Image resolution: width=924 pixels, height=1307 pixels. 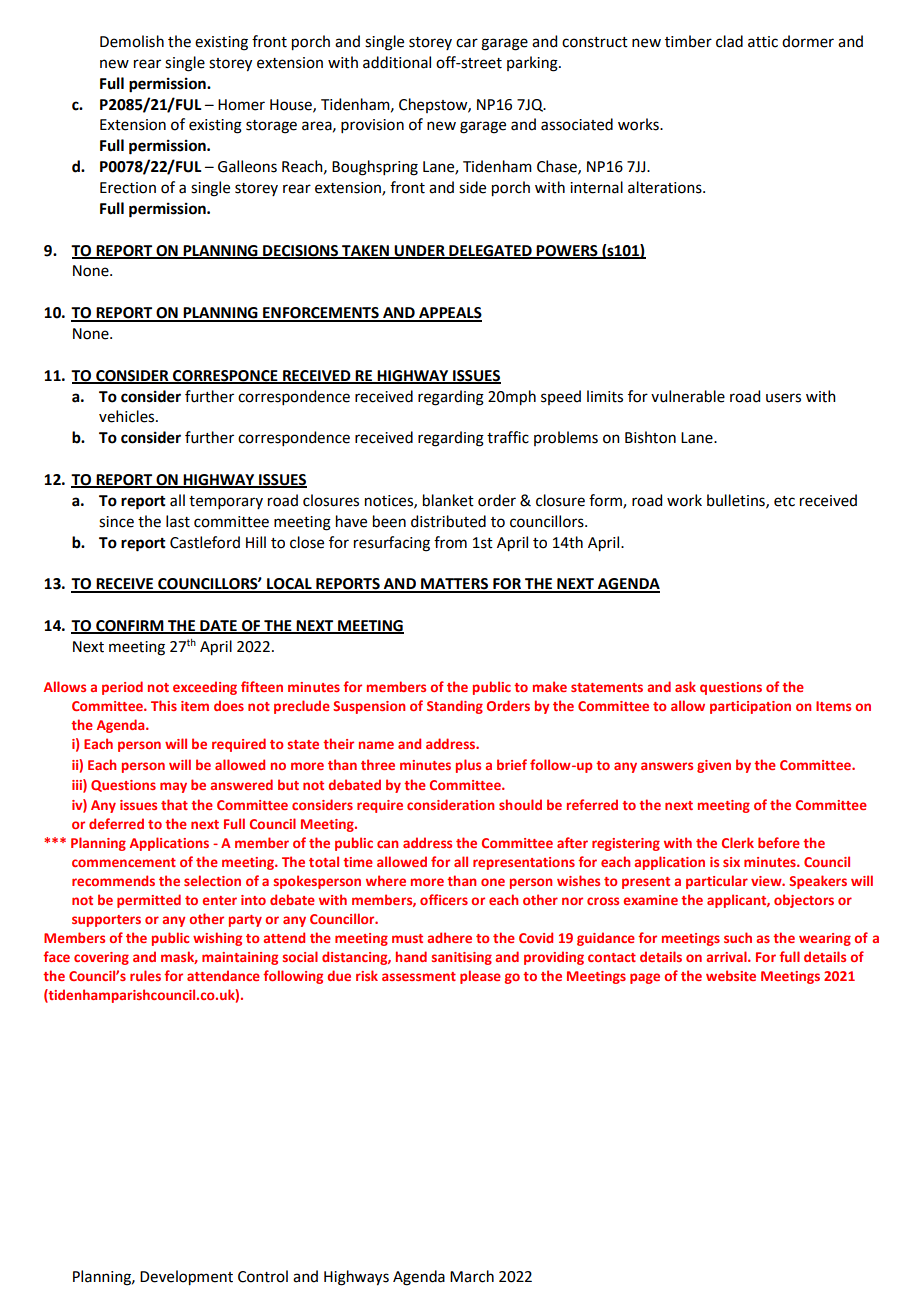 I want to click on March, so click(x=472, y=1276).
